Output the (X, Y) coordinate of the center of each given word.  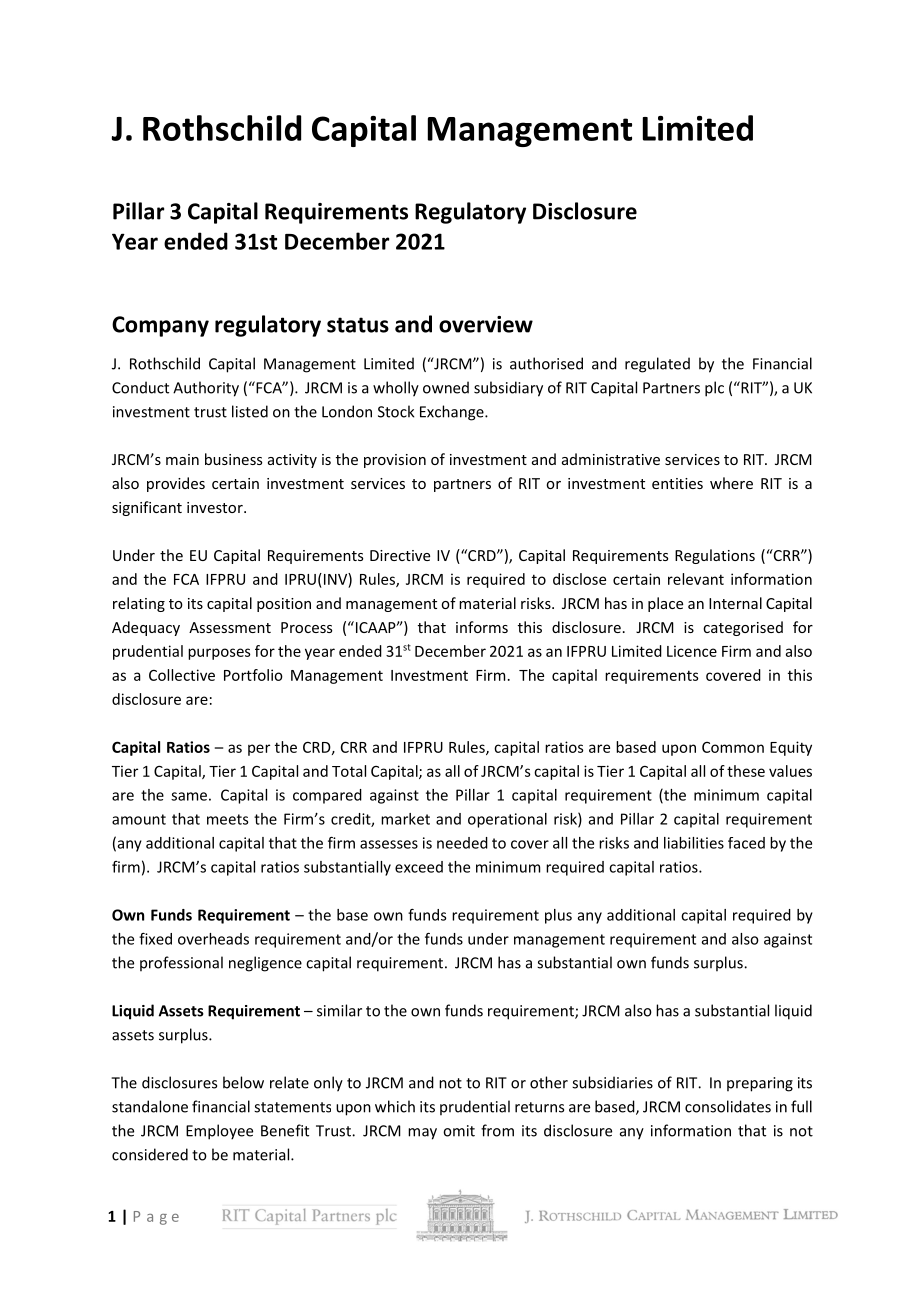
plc (714, 389)
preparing (760, 1084)
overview (486, 324)
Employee (219, 1132)
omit (459, 1131)
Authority (206, 389)
